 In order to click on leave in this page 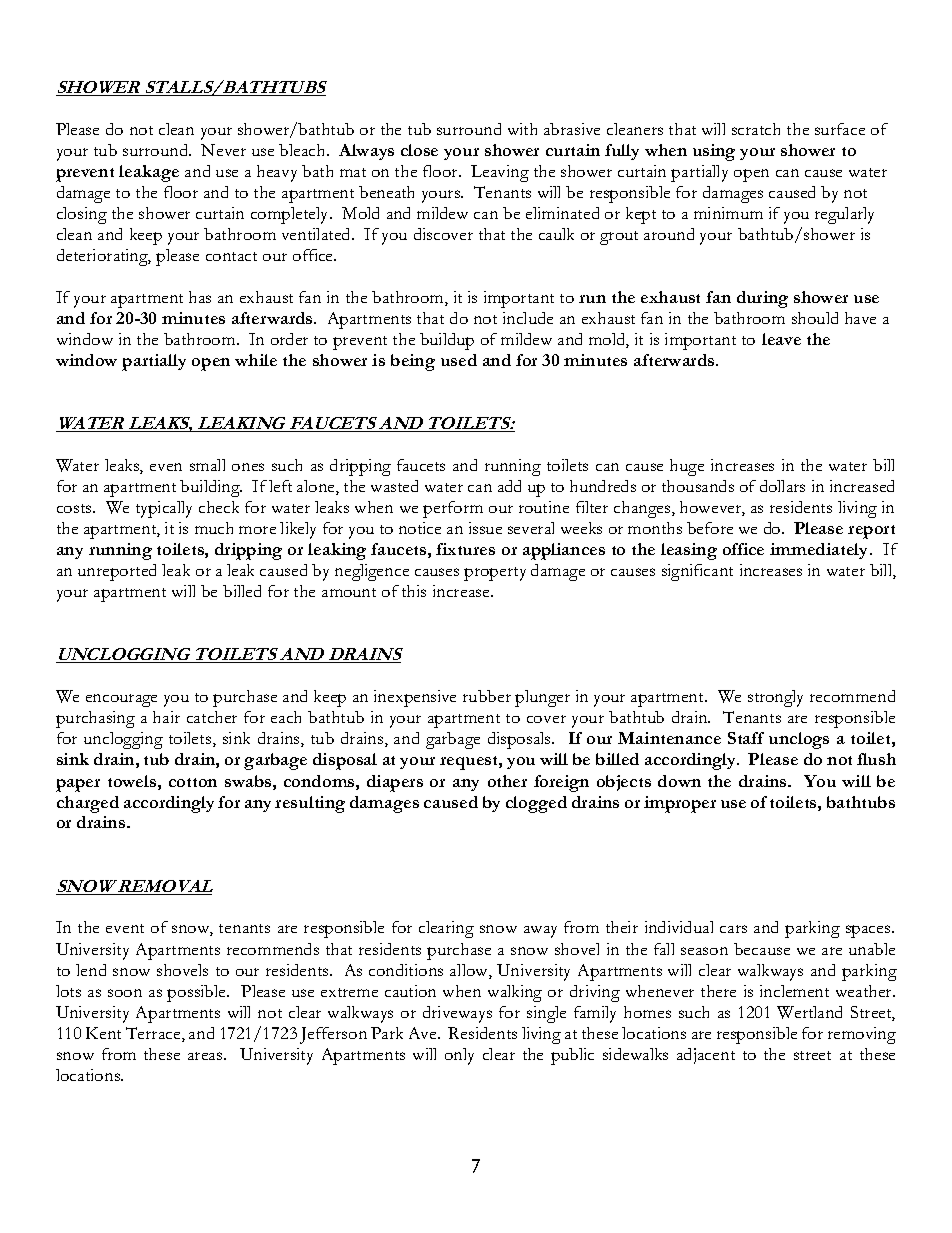, I will do `click(781, 339)`.
